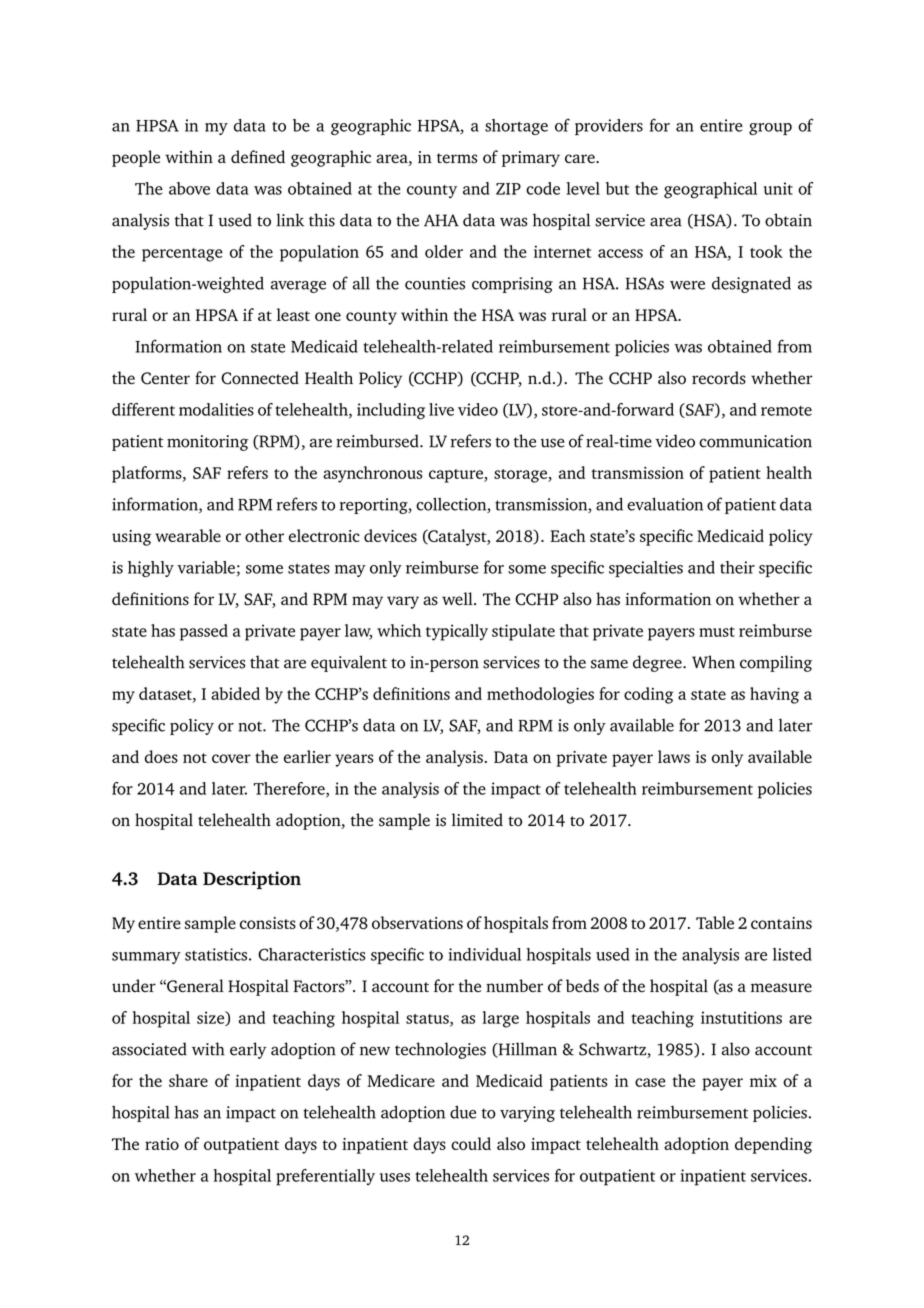 This document has width=924, height=1308. Describe the element at coordinates (713, 662) in the document. I see `When` at that location.
